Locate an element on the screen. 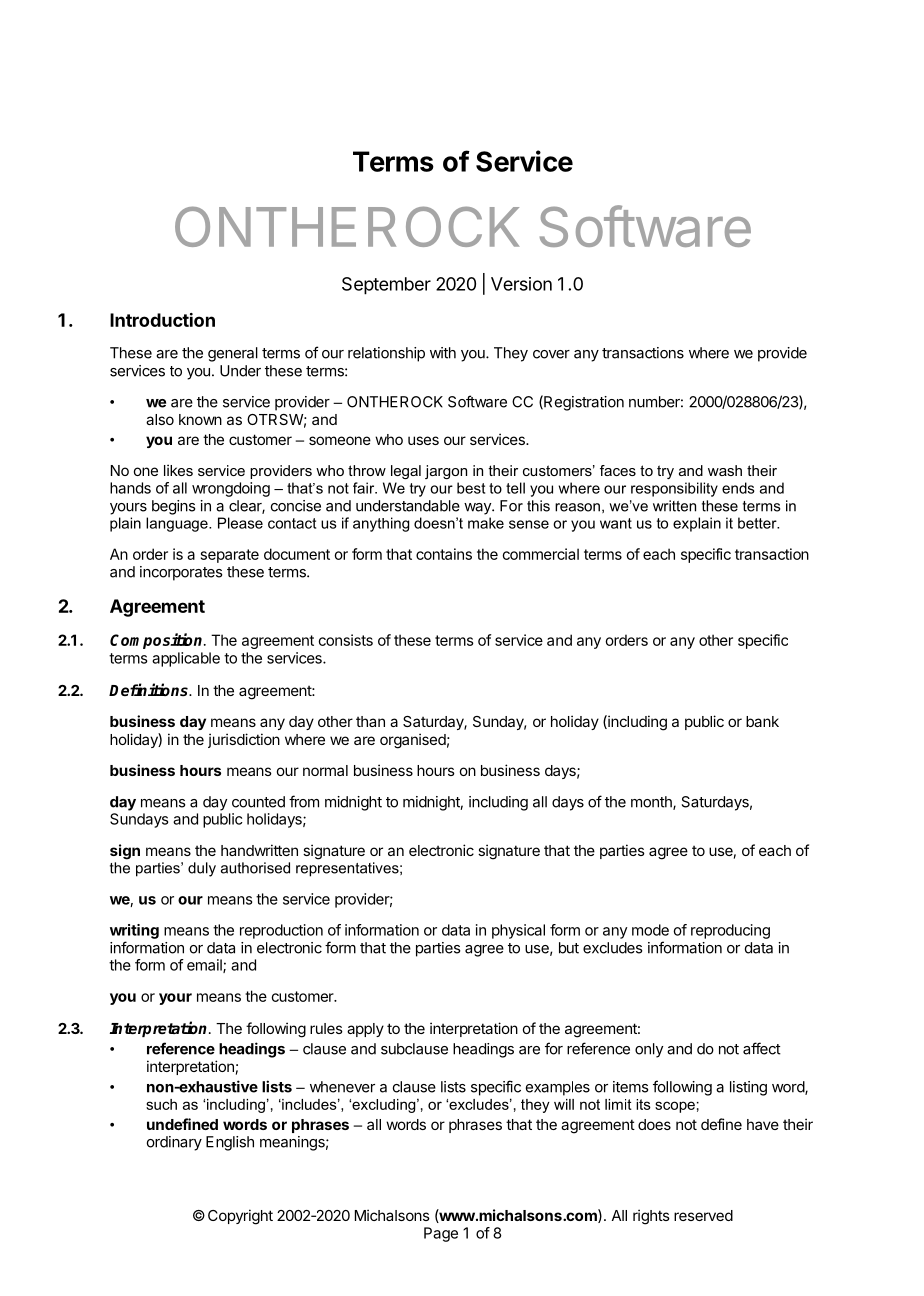 The width and height of the screenshot is (924, 1296). Introduction is located at coordinates (162, 320).
